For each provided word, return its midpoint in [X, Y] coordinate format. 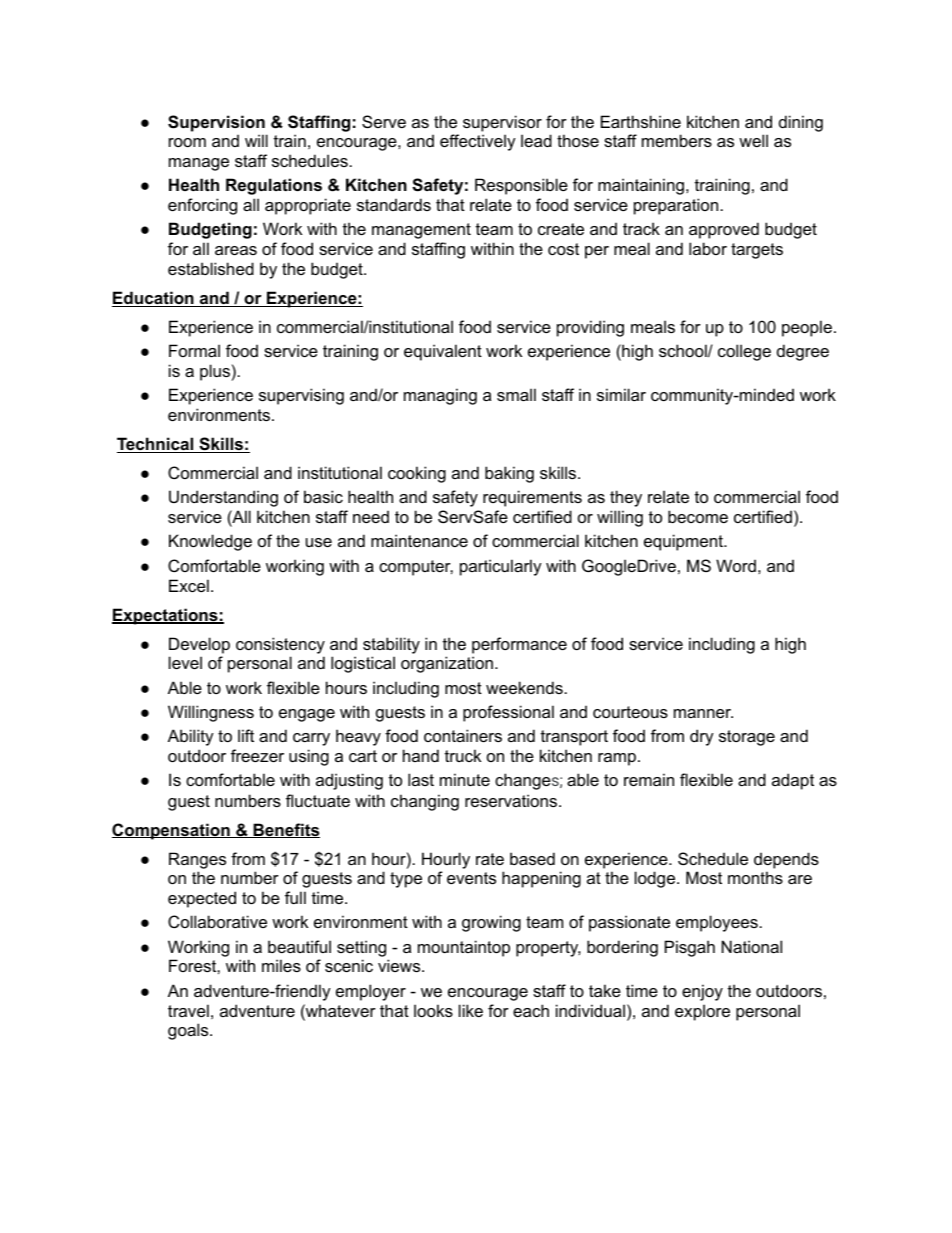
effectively [478, 142]
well [753, 140]
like [471, 1010]
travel [188, 1010]
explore [702, 1012]
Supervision [216, 123]
